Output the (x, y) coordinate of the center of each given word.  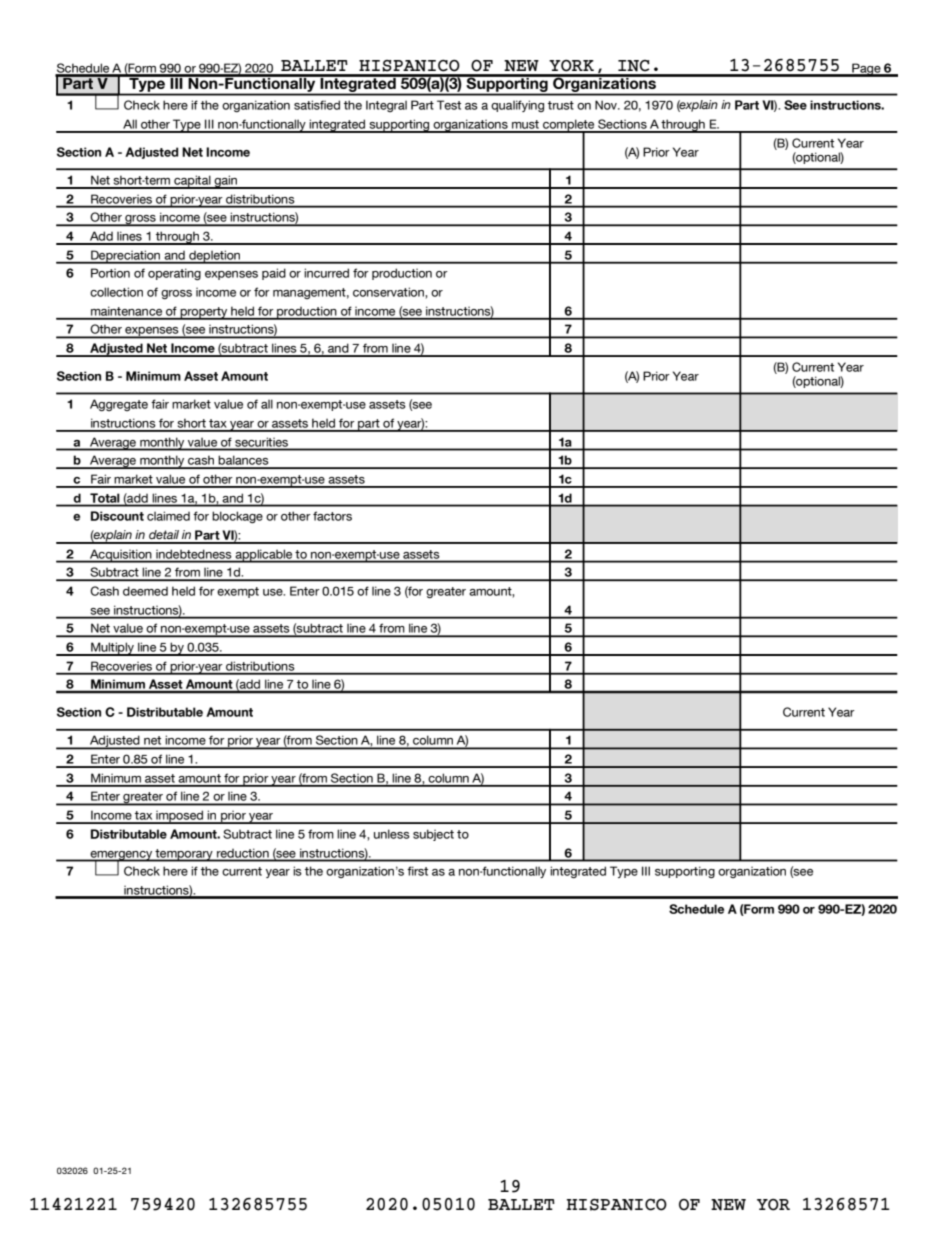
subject (433, 835)
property (204, 313)
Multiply (112, 649)
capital (192, 182)
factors (332, 516)
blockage (237, 517)
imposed (180, 817)
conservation (389, 292)
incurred (326, 273)
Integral (386, 106)
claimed (168, 516)
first (417, 871)
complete (569, 126)
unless (392, 834)
